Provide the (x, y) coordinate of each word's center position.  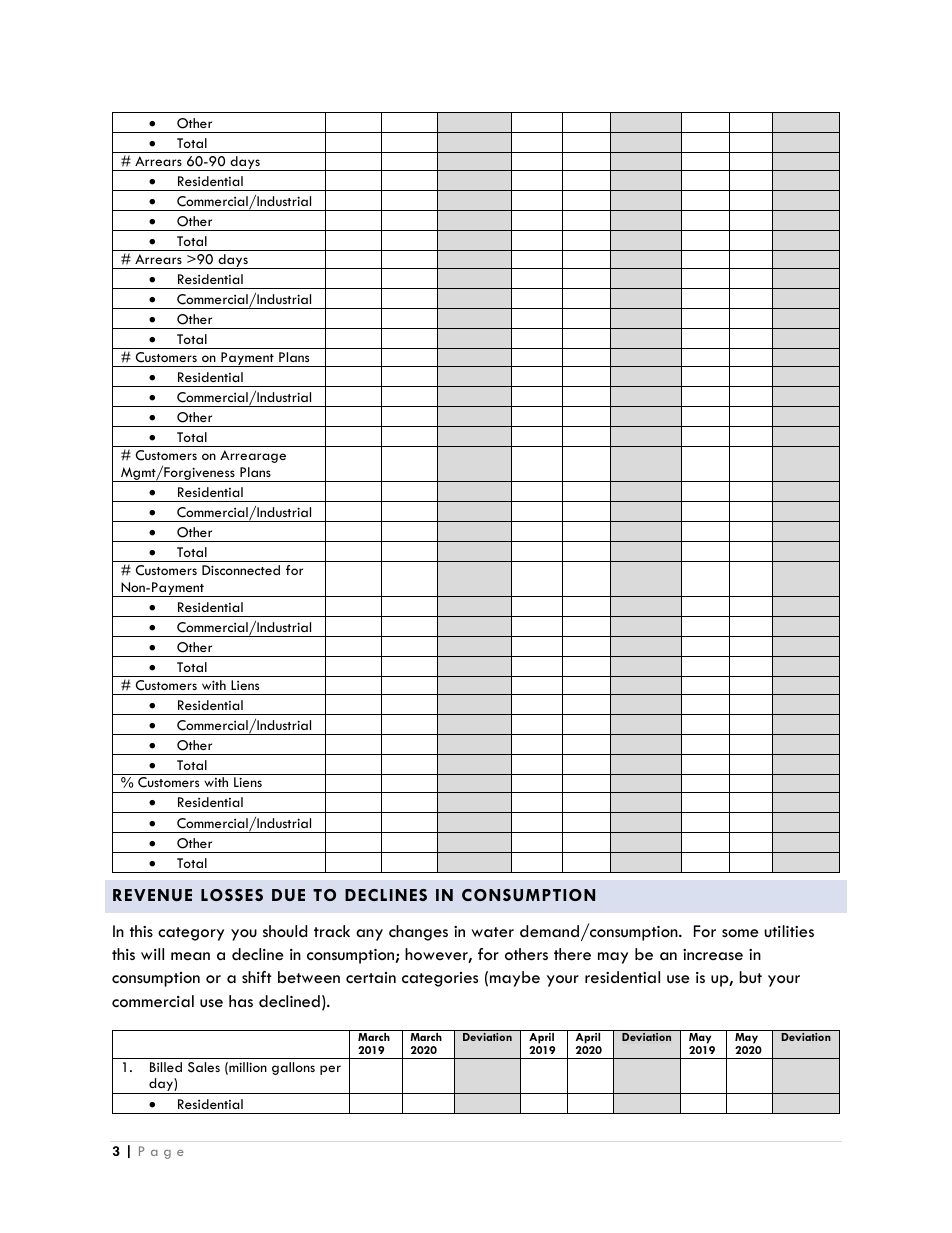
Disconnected (241, 570)
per (330, 1070)
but (751, 977)
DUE (288, 895)
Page (161, 1152)
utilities (789, 931)
